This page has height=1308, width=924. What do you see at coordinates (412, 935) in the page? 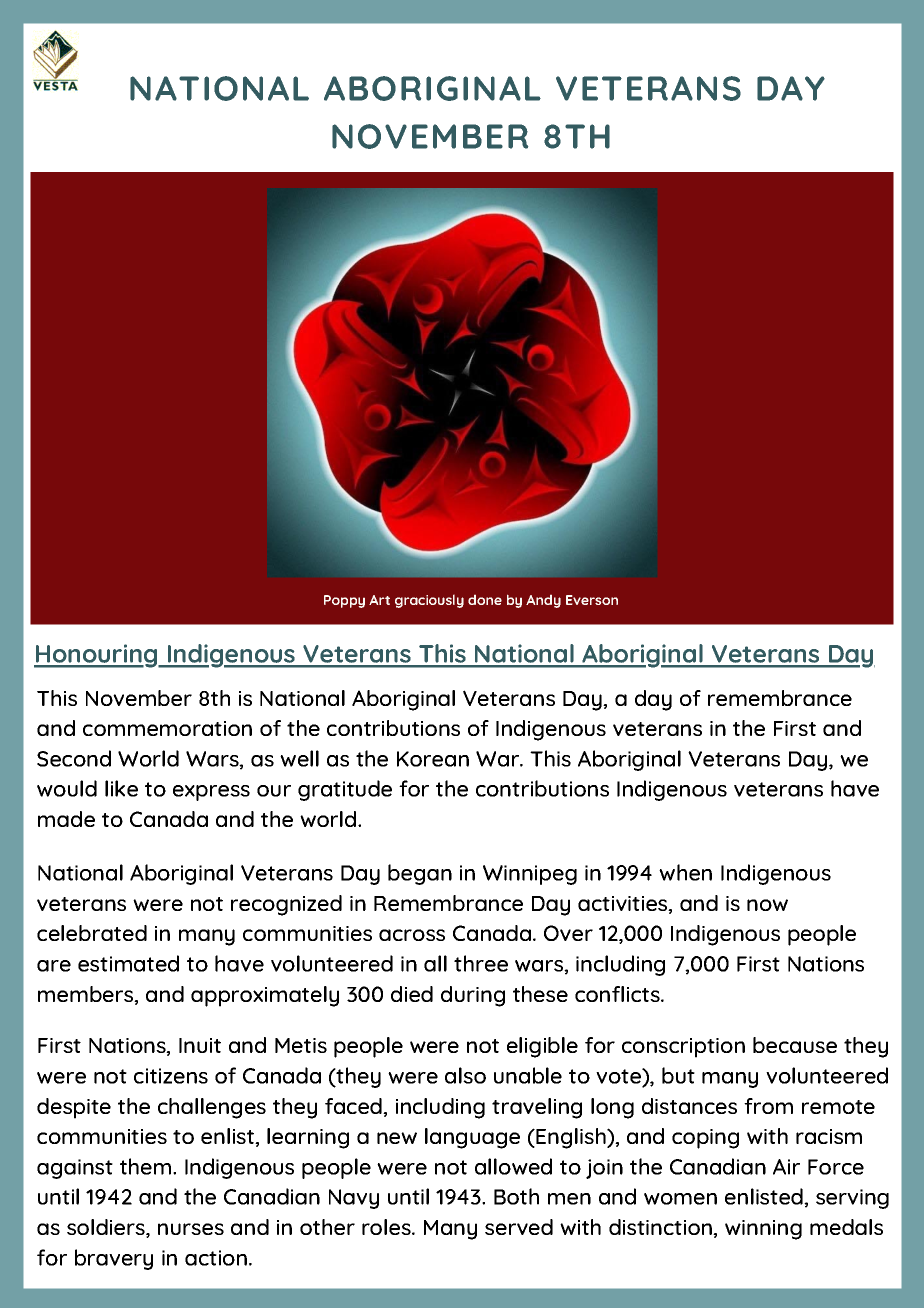
I see `across` at bounding box center [412, 935].
